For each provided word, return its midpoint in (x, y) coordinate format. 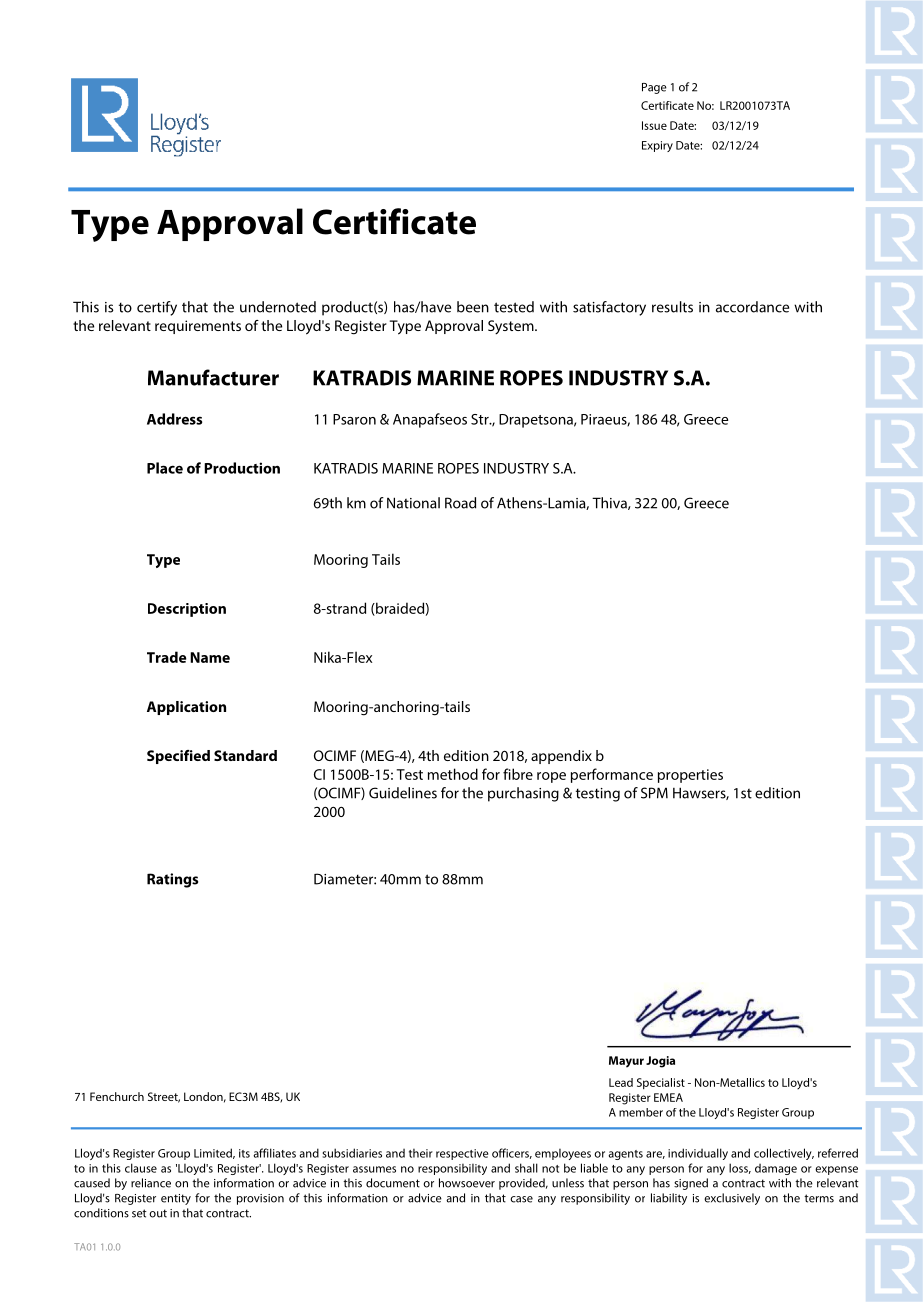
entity (176, 1199)
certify (157, 308)
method (453, 774)
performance (612, 775)
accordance (752, 307)
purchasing (523, 794)
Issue (654, 125)
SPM (654, 793)
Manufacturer (213, 377)
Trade (166, 657)
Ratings (172, 880)
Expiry (657, 146)
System (512, 327)
